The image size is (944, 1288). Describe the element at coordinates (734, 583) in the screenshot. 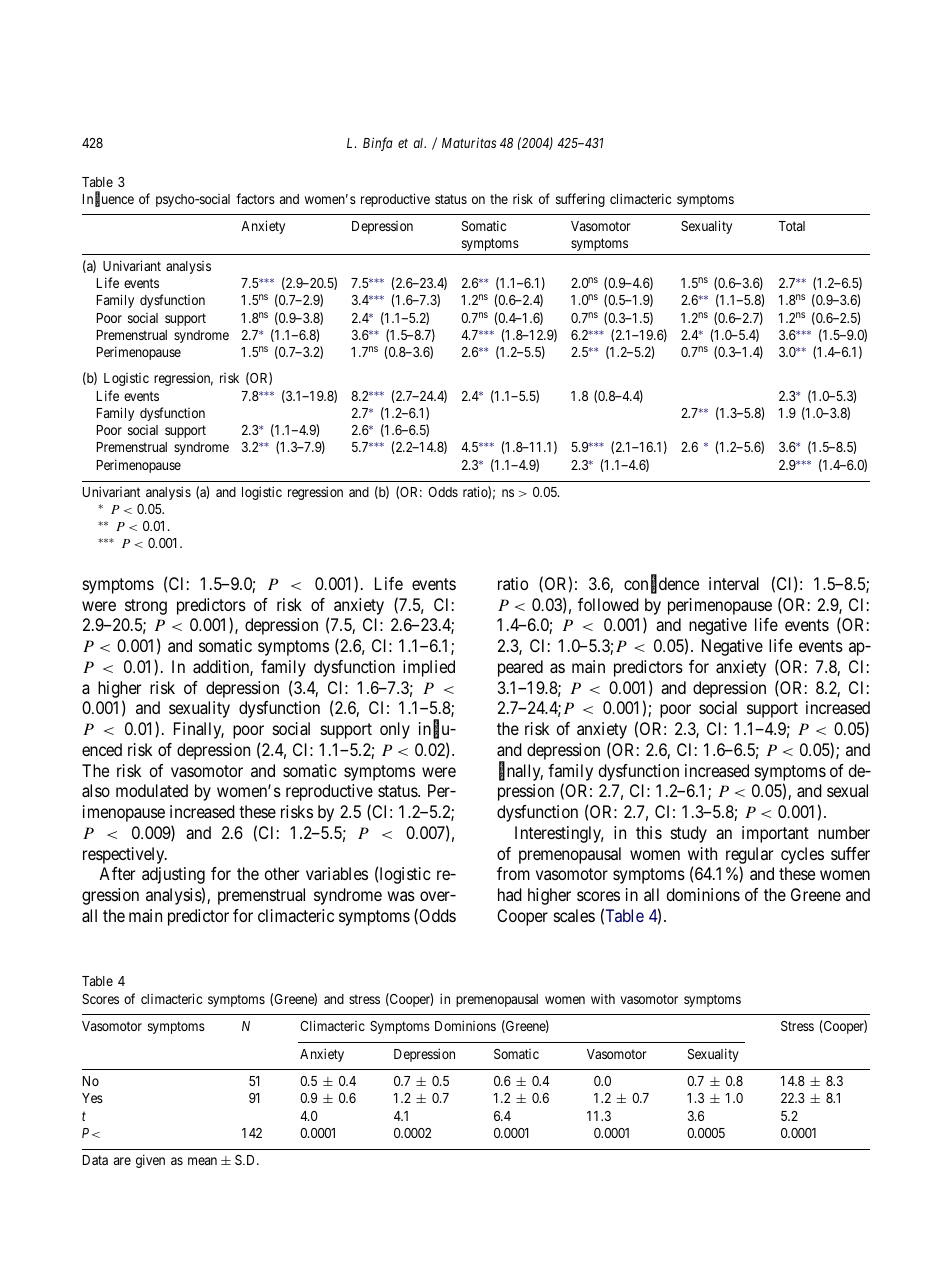

I see `interval` at that location.
